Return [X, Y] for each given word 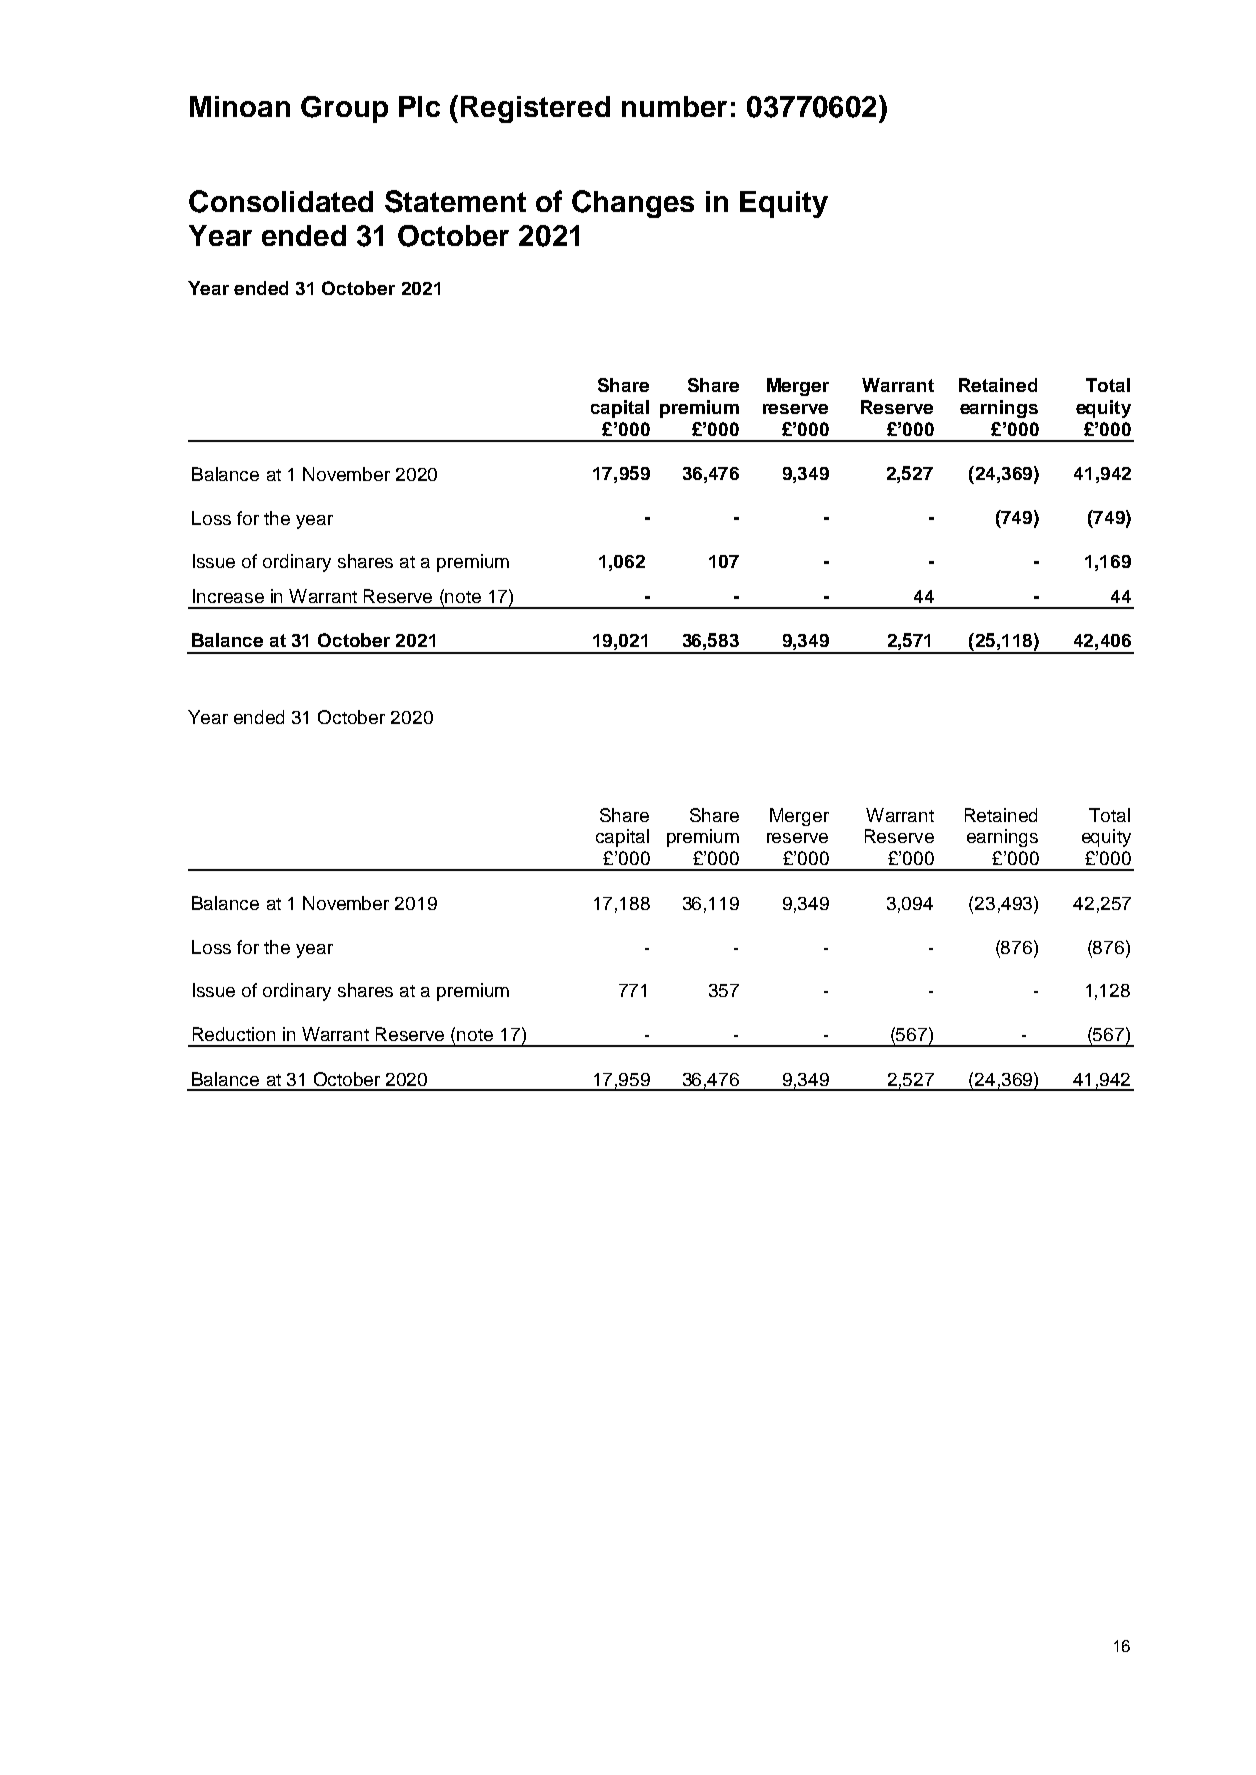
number [674, 106]
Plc [419, 106]
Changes [633, 204]
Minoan [240, 106]
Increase [228, 596]
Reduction [234, 1034]
